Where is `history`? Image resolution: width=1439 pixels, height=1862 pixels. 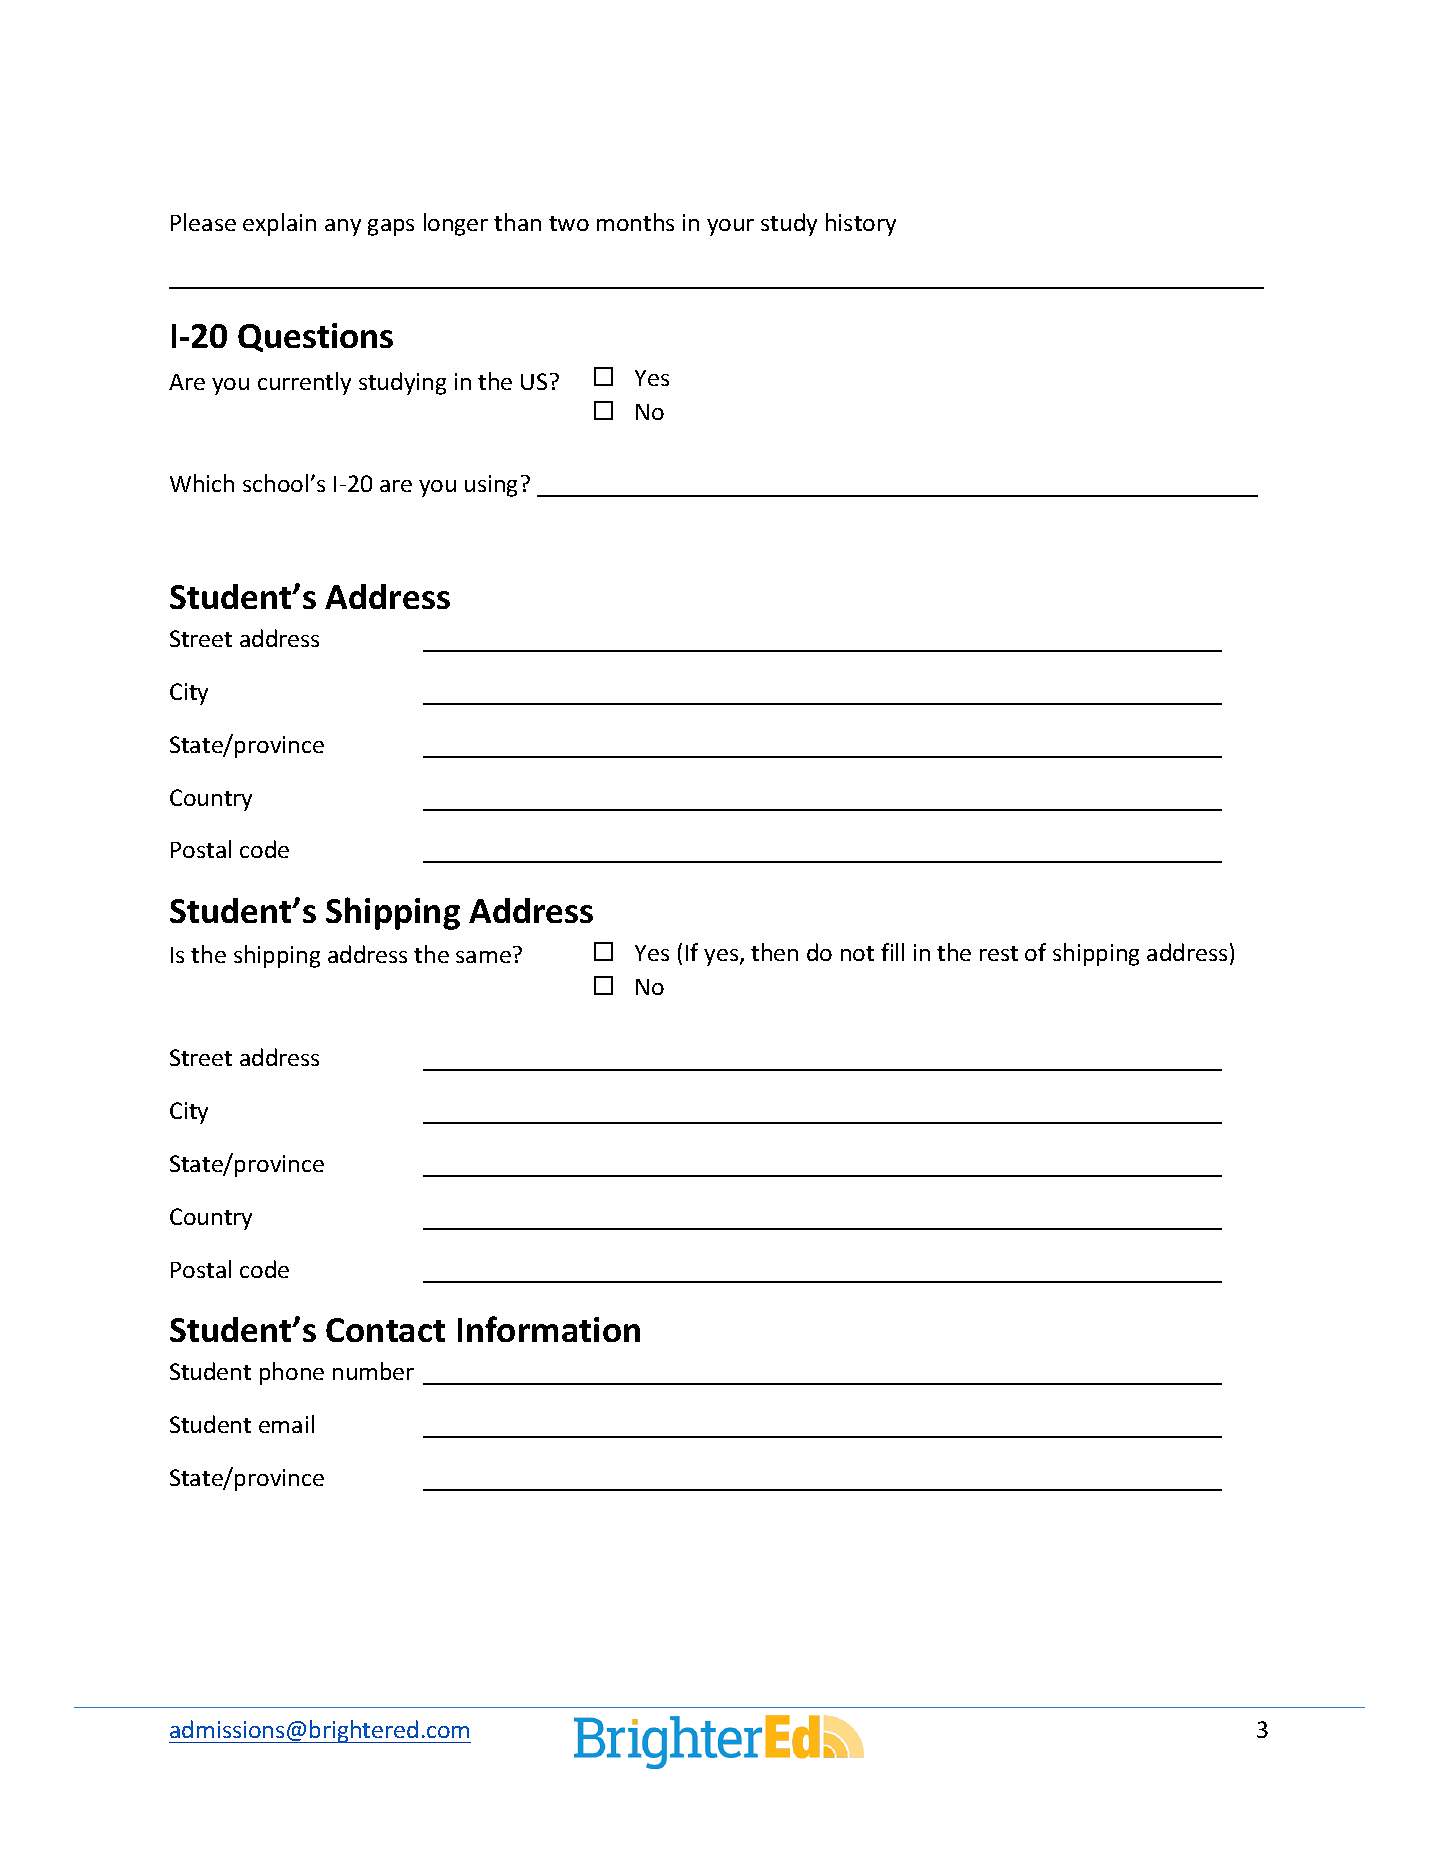 history is located at coordinates (861, 224).
